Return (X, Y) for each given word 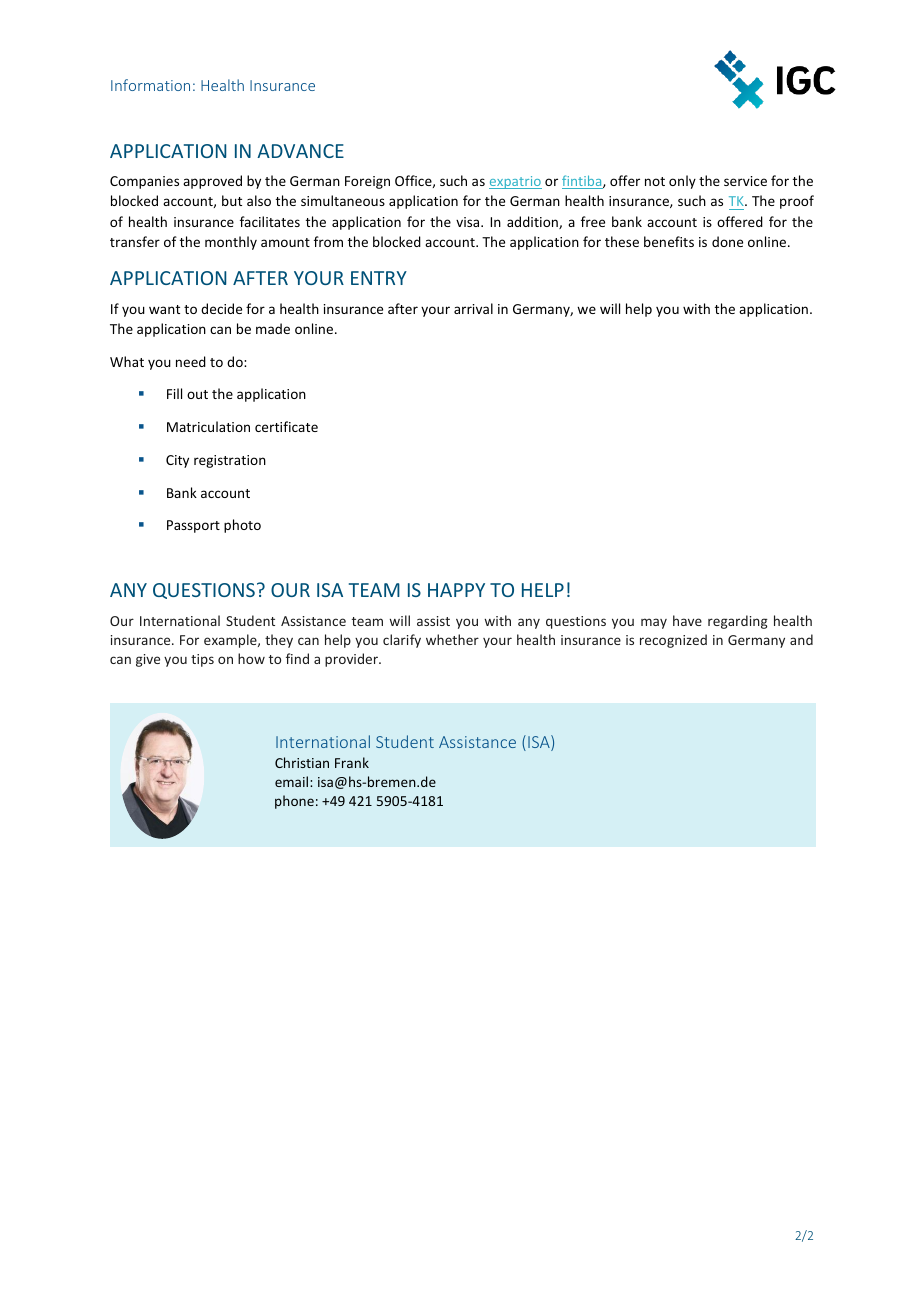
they (279, 641)
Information (150, 85)
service (745, 181)
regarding (738, 622)
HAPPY (456, 590)
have (687, 620)
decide (221, 308)
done (727, 241)
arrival (473, 308)
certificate (286, 426)
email (293, 781)
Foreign (367, 182)
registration (230, 461)
